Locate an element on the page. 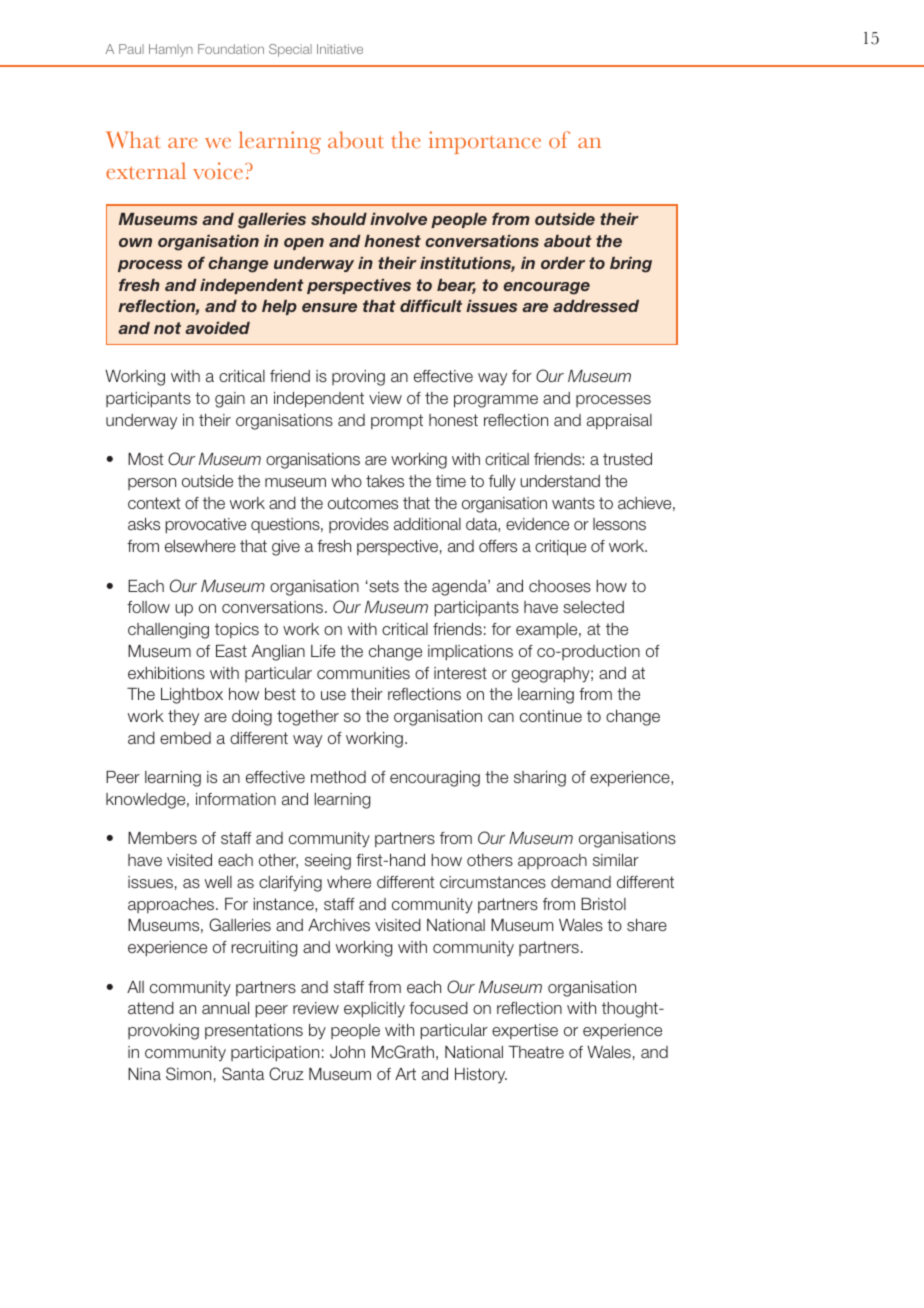 The width and height of the document is (924, 1308). explicitly is located at coordinates (374, 1010).
